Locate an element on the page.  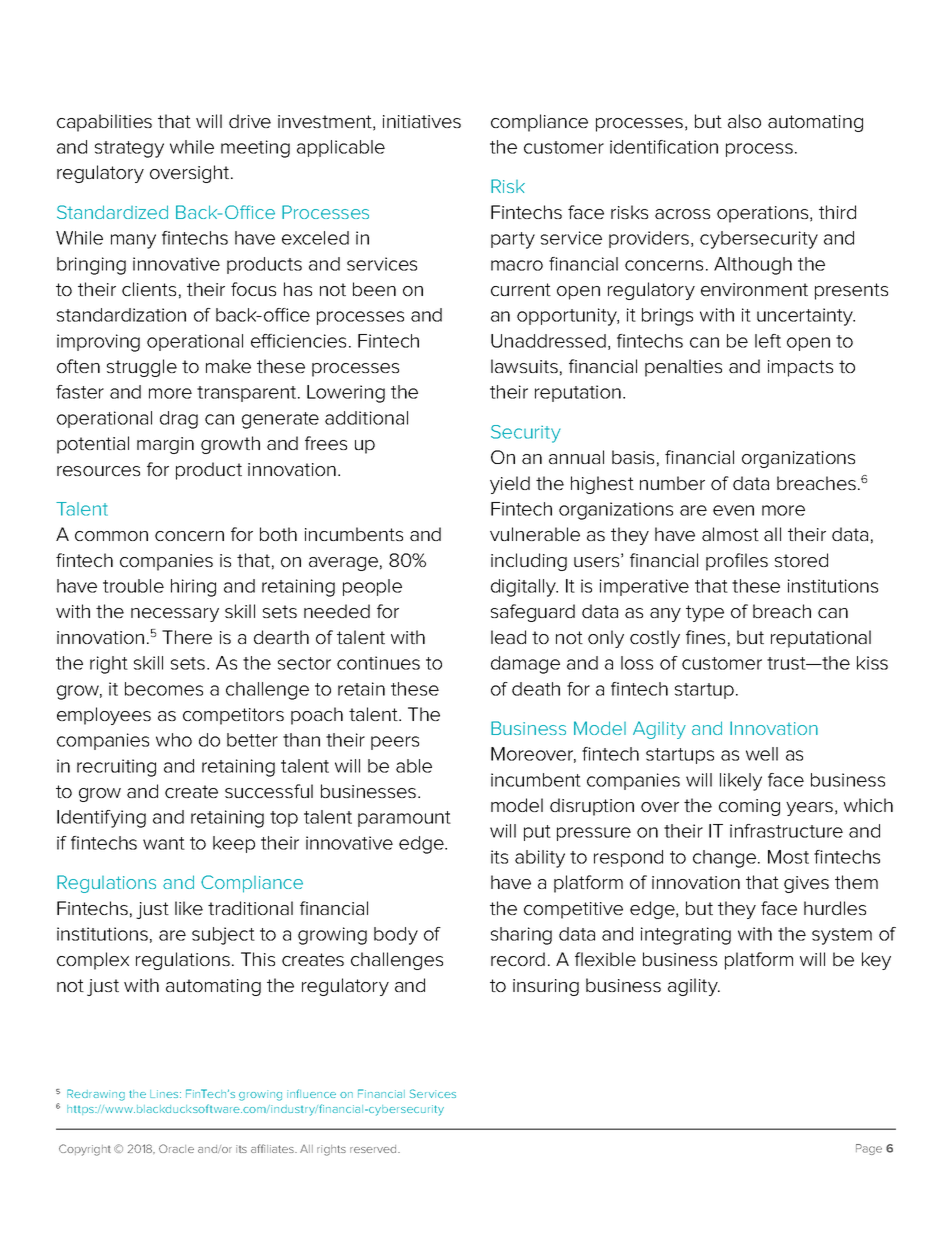
strategy is located at coordinates (129, 149).
